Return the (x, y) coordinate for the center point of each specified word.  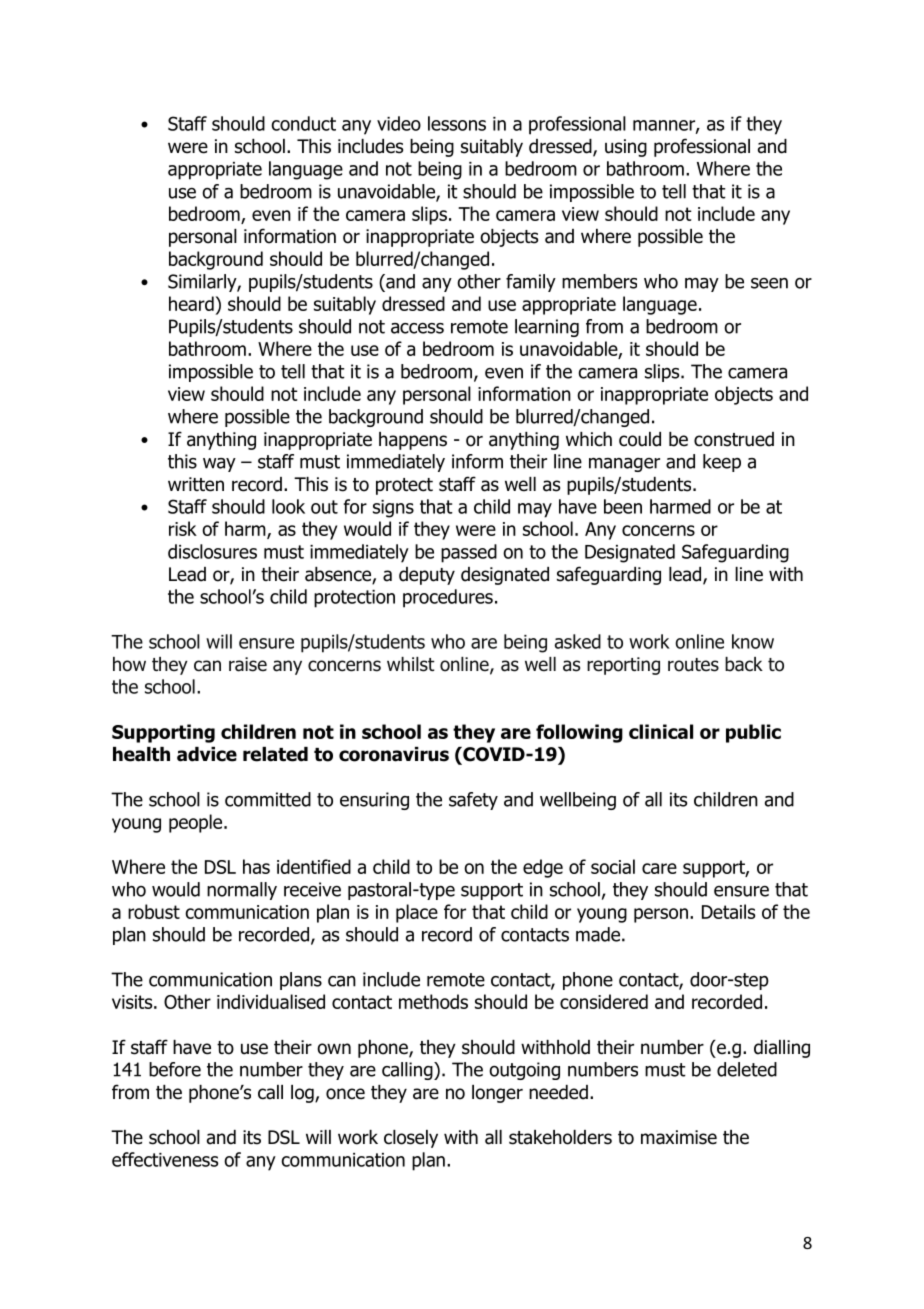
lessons (457, 123)
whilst (411, 664)
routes (693, 665)
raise (248, 664)
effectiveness (165, 1159)
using (626, 148)
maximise (679, 1137)
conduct (303, 123)
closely (411, 1139)
